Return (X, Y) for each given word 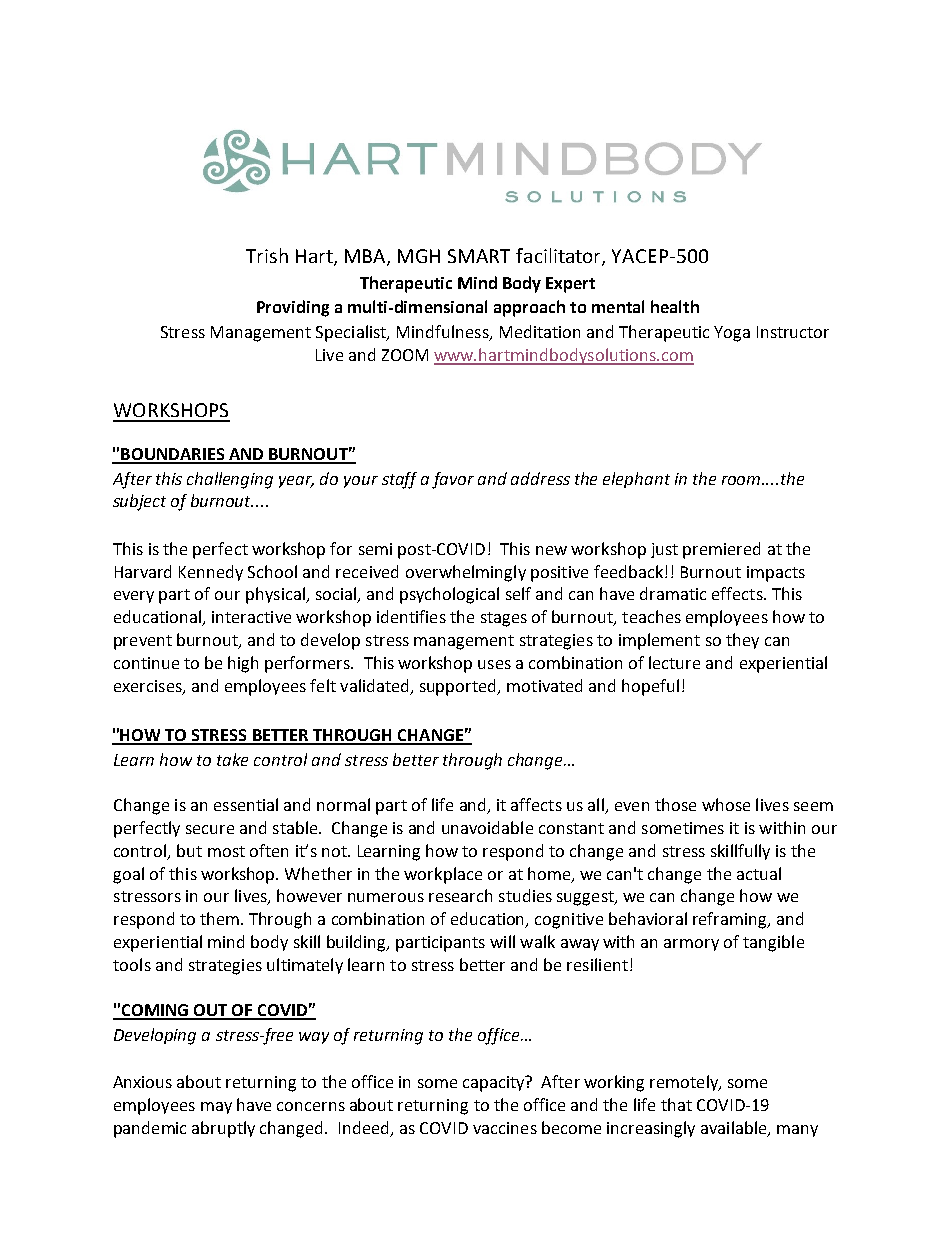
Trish (267, 255)
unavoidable (487, 827)
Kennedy (211, 573)
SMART (479, 256)
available (735, 1129)
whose (726, 804)
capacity (495, 1084)
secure (210, 829)
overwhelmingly (466, 573)
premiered (721, 550)
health (675, 306)
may (216, 1108)
